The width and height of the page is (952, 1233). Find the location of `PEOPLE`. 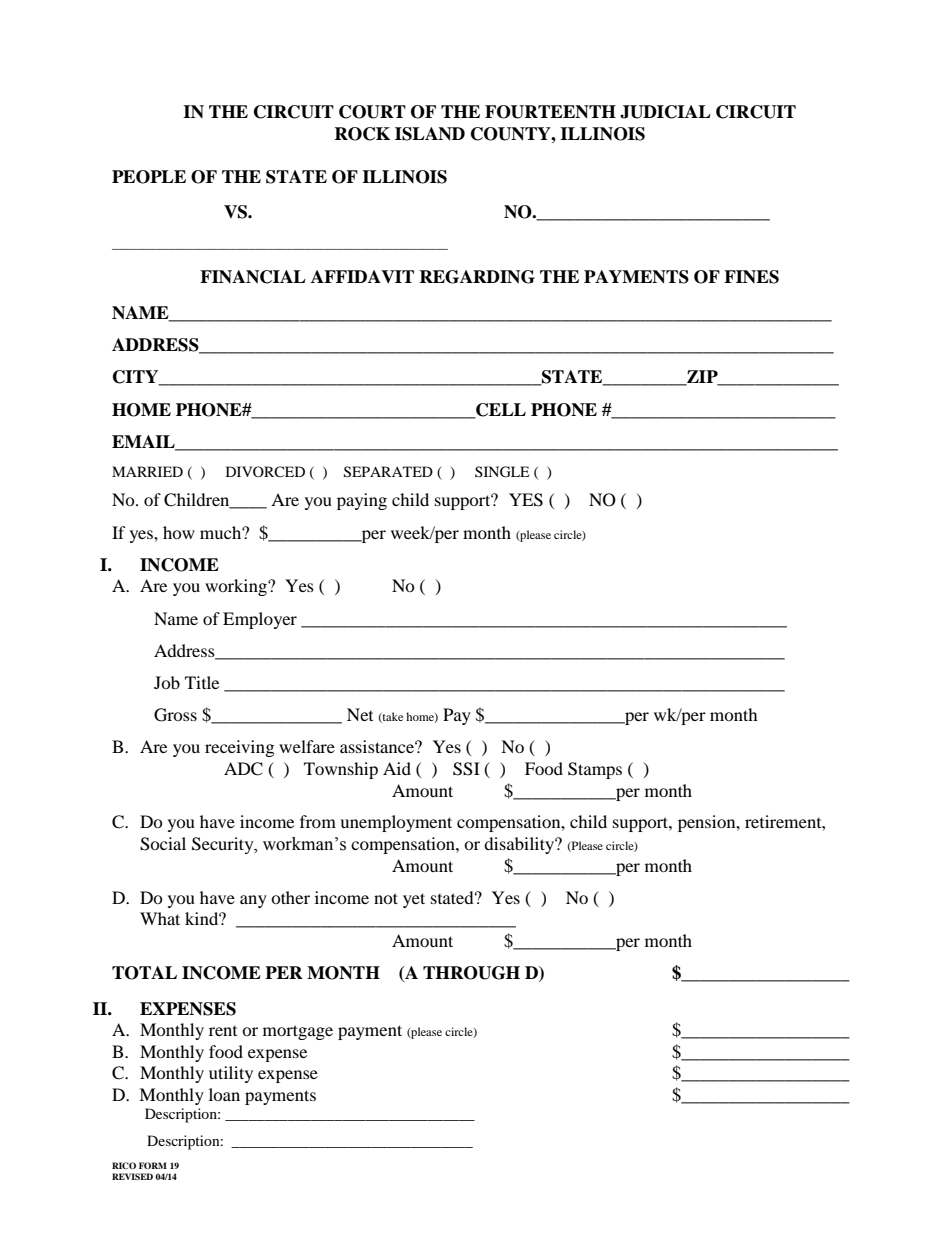

PEOPLE is located at coordinates (149, 177).
